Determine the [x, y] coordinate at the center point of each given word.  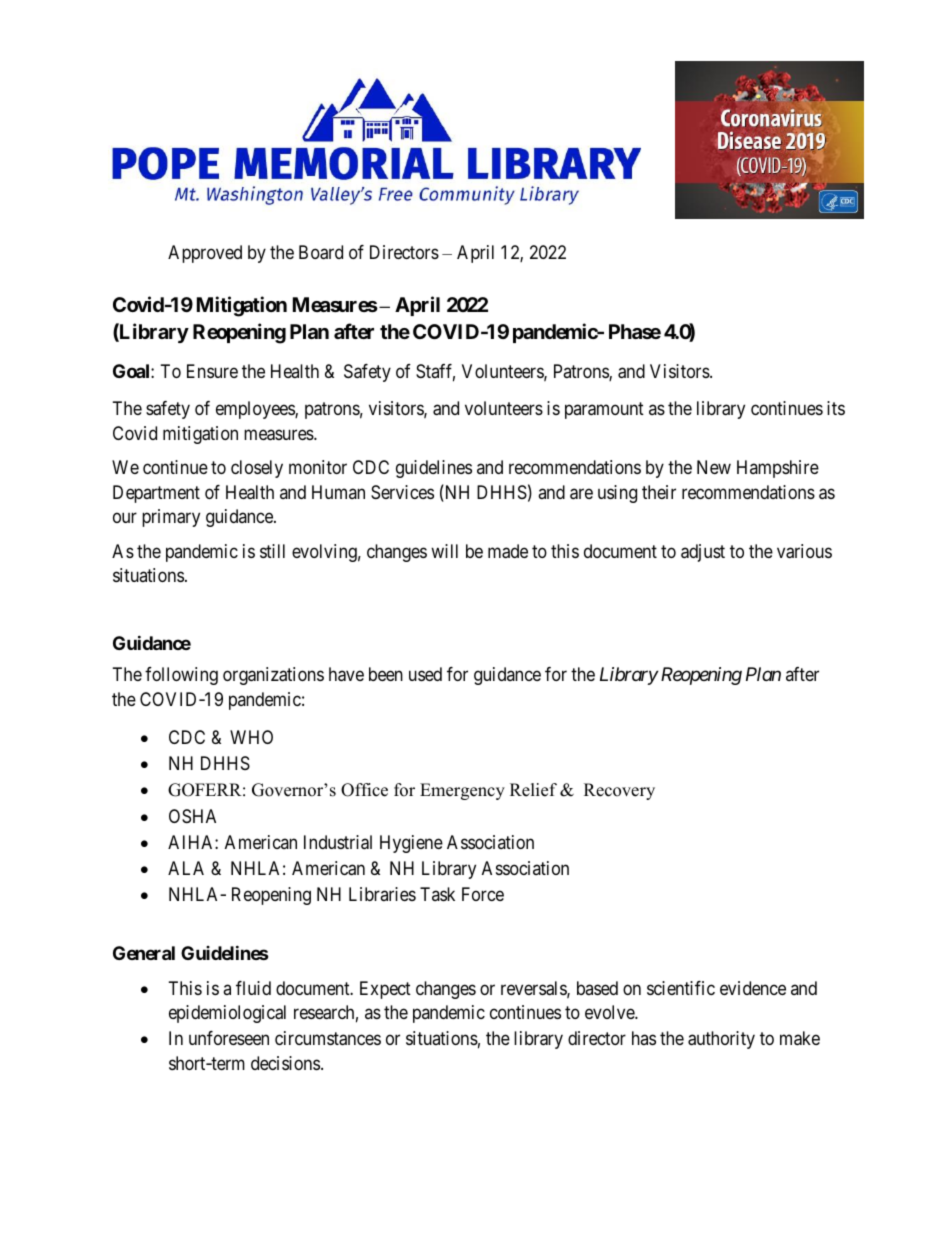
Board [321, 252]
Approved [205, 254]
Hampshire [778, 469]
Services [402, 492]
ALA [186, 868]
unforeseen [229, 1038]
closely [257, 469]
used [425, 674]
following [181, 676]
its [836, 408]
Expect [385, 990]
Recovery [619, 791]
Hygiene [411, 844]
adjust [703, 553]
